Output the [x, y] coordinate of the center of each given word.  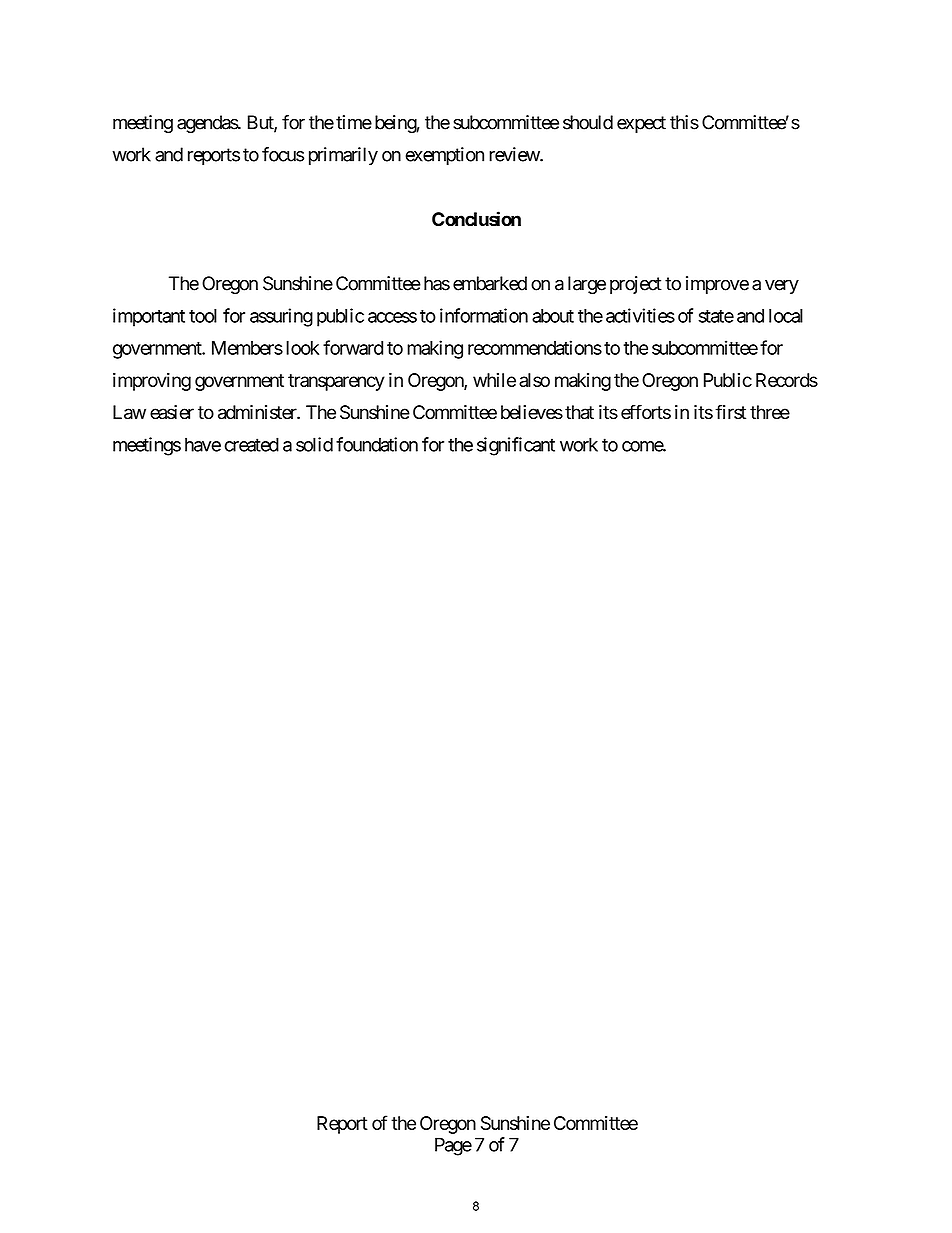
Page [453, 1146]
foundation [377, 444]
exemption [444, 156]
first [730, 412]
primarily [343, 156]
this [684, 122]
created [252, 444]
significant [516, 446]
